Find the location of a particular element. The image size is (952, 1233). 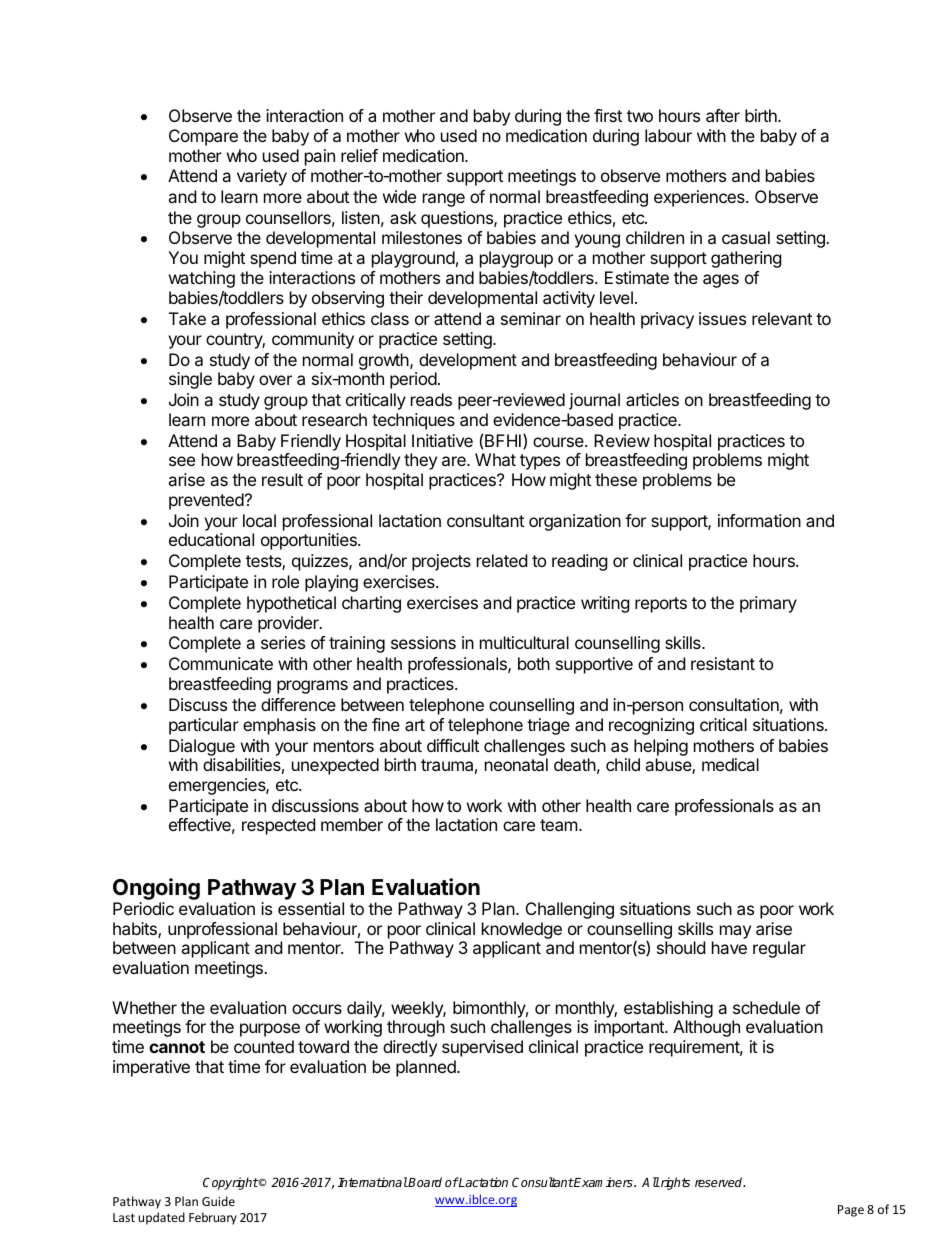

Copyright is located at coordinates (231, 1183).
